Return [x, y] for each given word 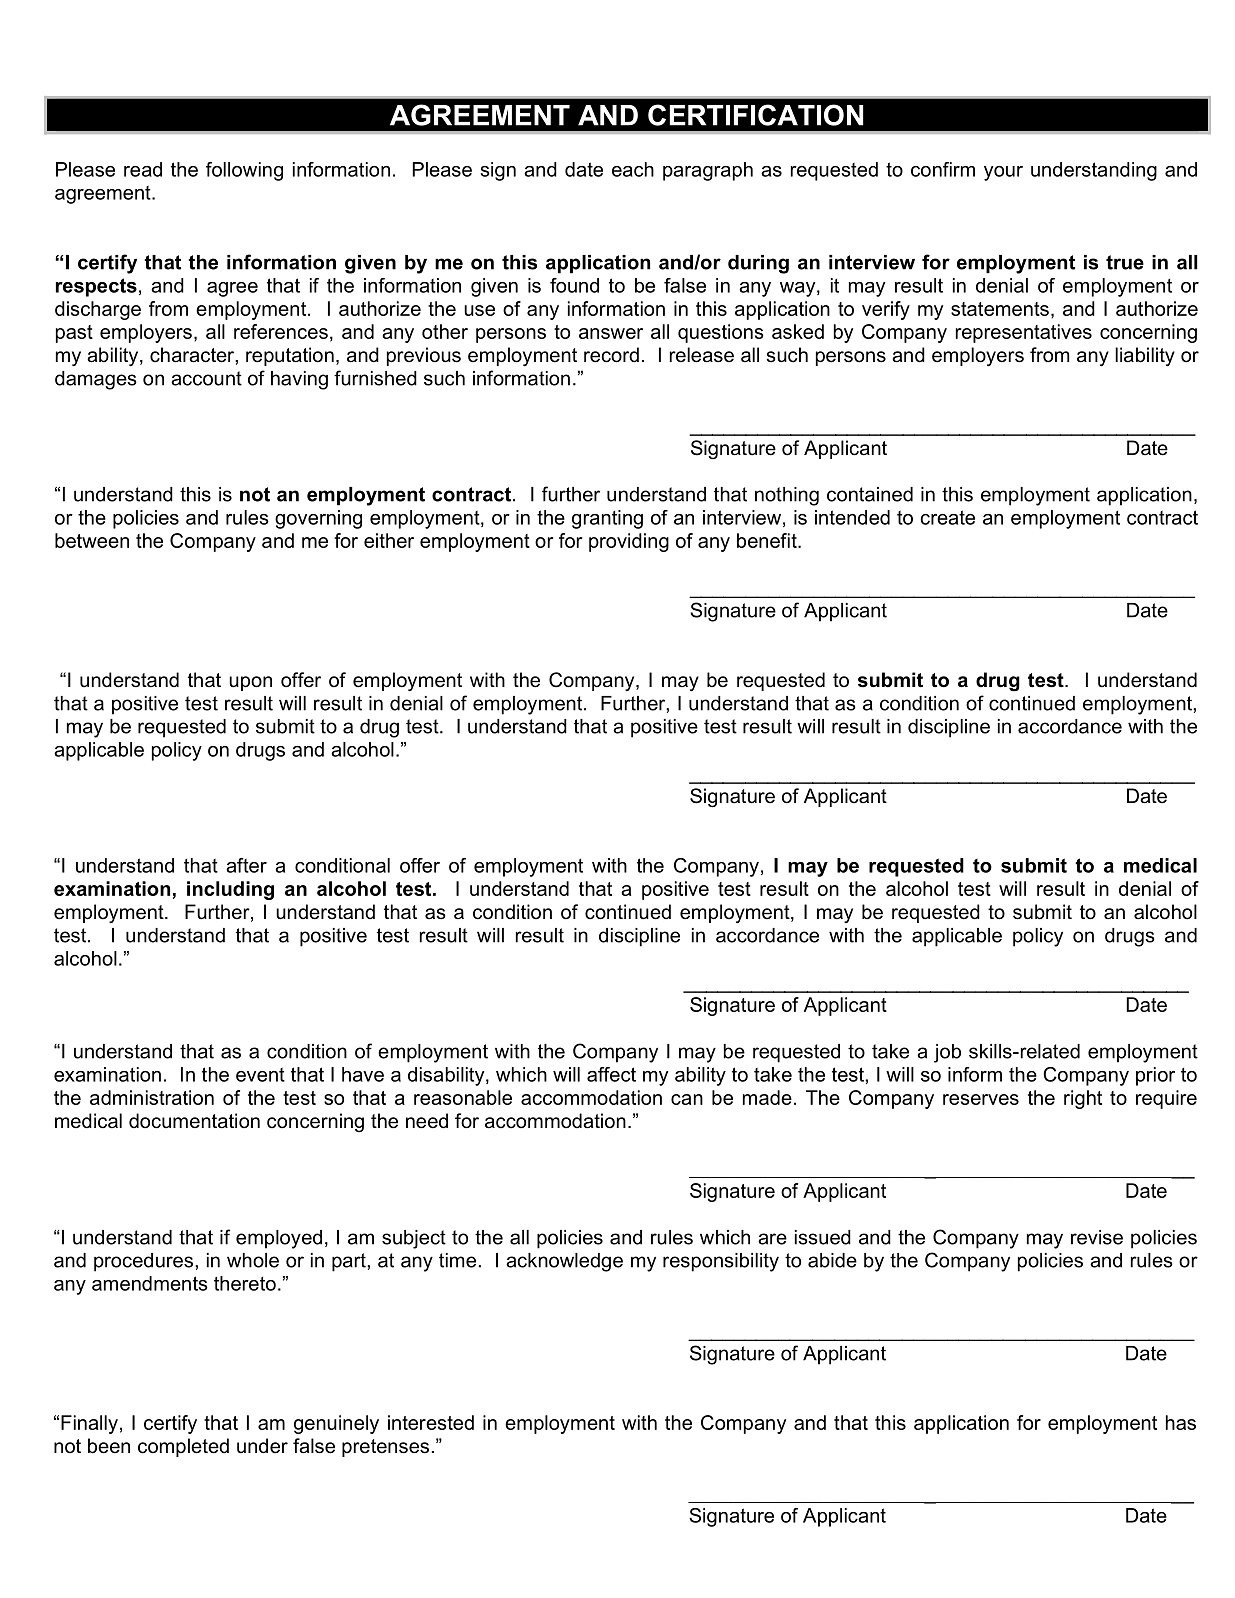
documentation [194, 1121]
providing [629, 542]
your [1003, 173]
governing [318, 519]
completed [183, 1447]
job [947, 1053]
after [246, 865]
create [947, 517]
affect [611, 1074]
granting [607, 519]
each [633, 169]
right [1083, 1099]
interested [431, 1422]
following [244, 171]
